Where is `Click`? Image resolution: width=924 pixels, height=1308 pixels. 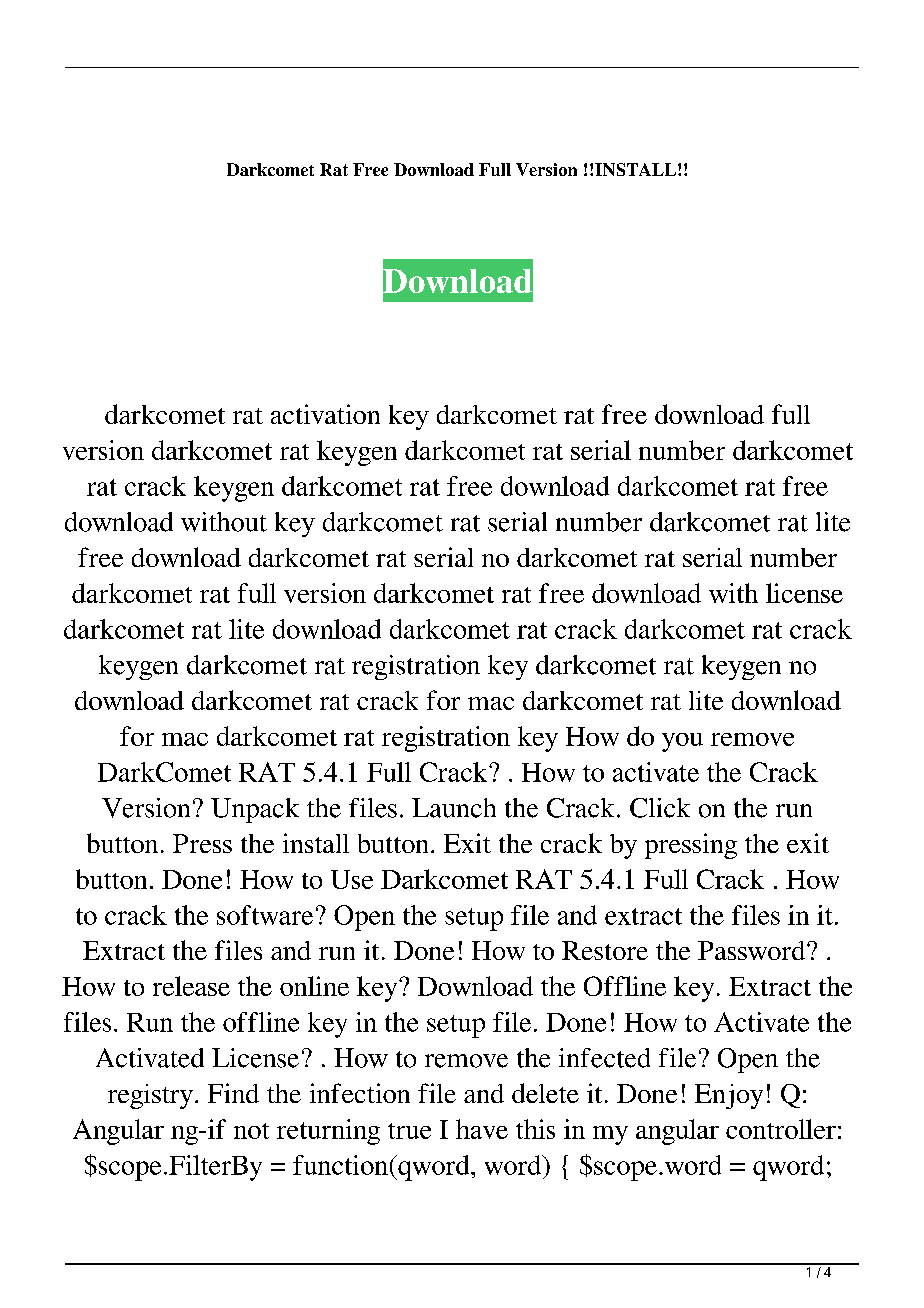 Click is located at coordinates (660, 808).
